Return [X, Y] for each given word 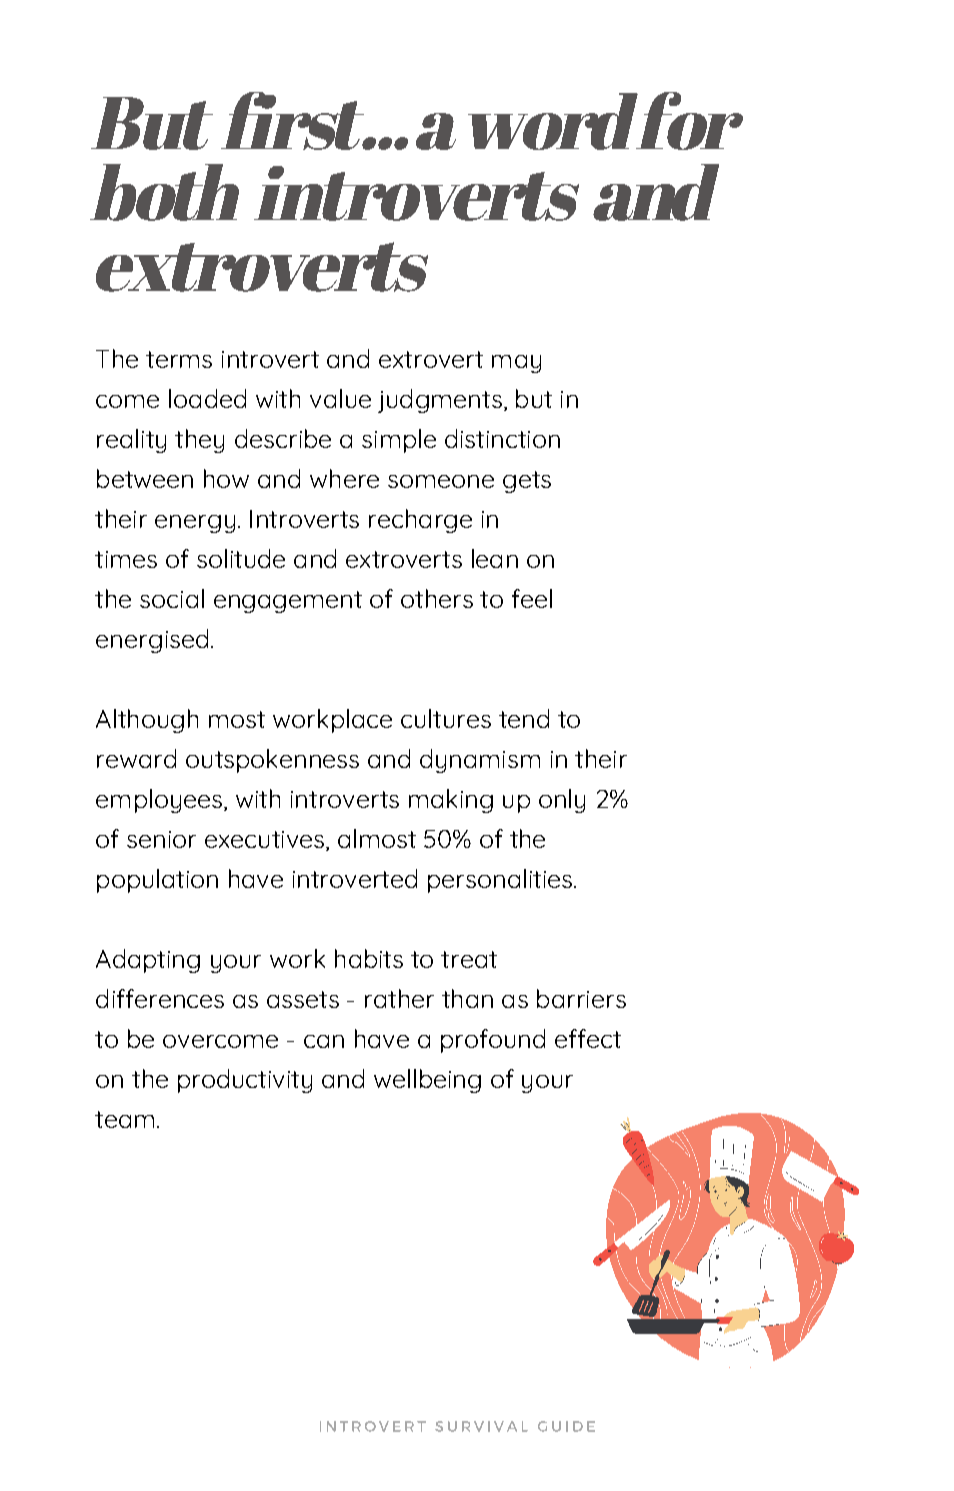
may [516, 364]
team [124, 1119]
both [164, 192]
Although [147, 721]
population [157, 881]
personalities [500, 881]
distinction [502, 438]
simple [399, 441]
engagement [288, 602]
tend [524, 718]
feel [532, 598]
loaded [207, 398]
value [340, 398]
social [172, 598]
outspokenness [272, 761]
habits [369, 958]
